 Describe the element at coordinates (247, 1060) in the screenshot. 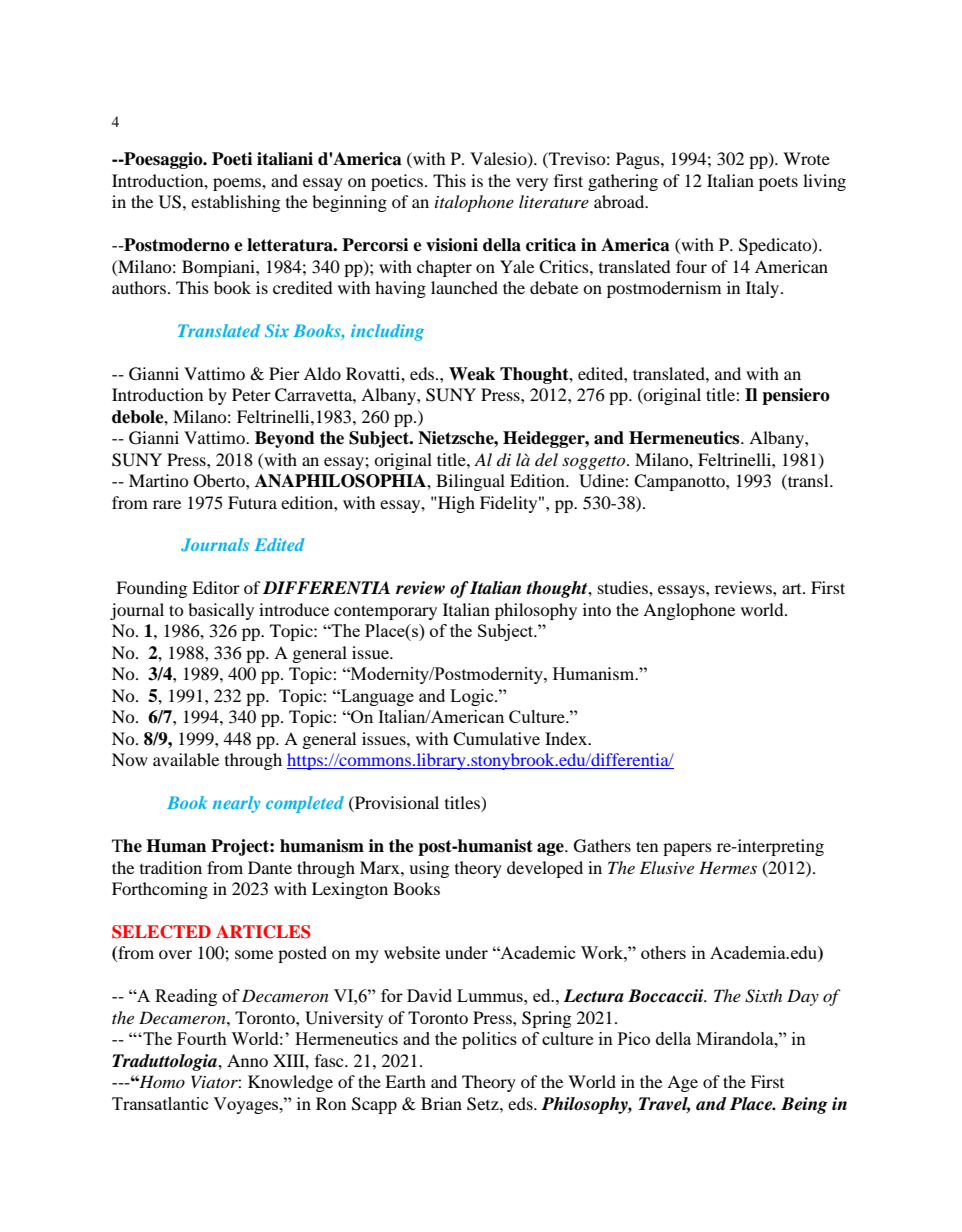

I see `Anno` at that location.
